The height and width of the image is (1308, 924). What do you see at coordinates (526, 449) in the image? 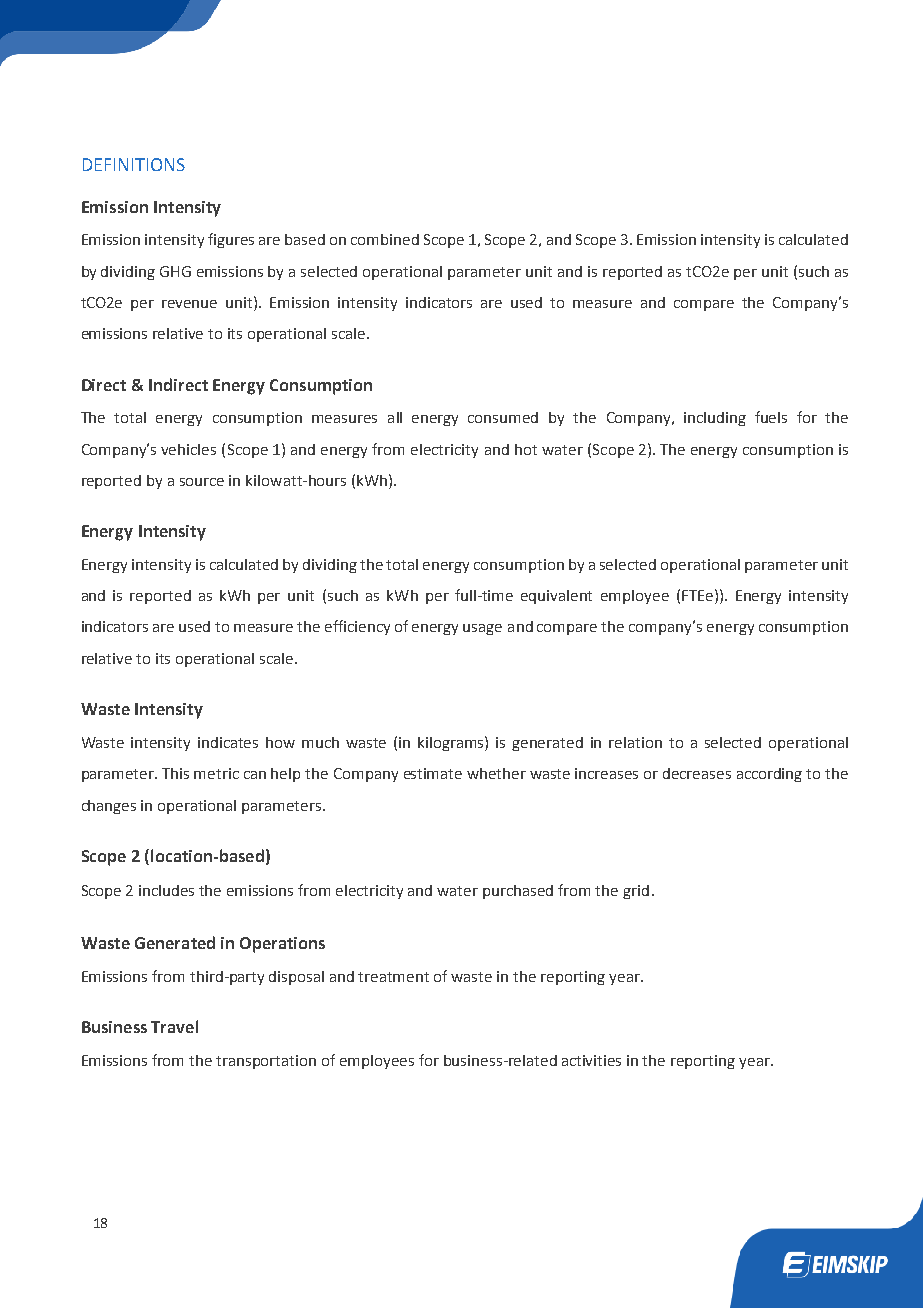
I see `hot` at bounding box center [526, 449].
